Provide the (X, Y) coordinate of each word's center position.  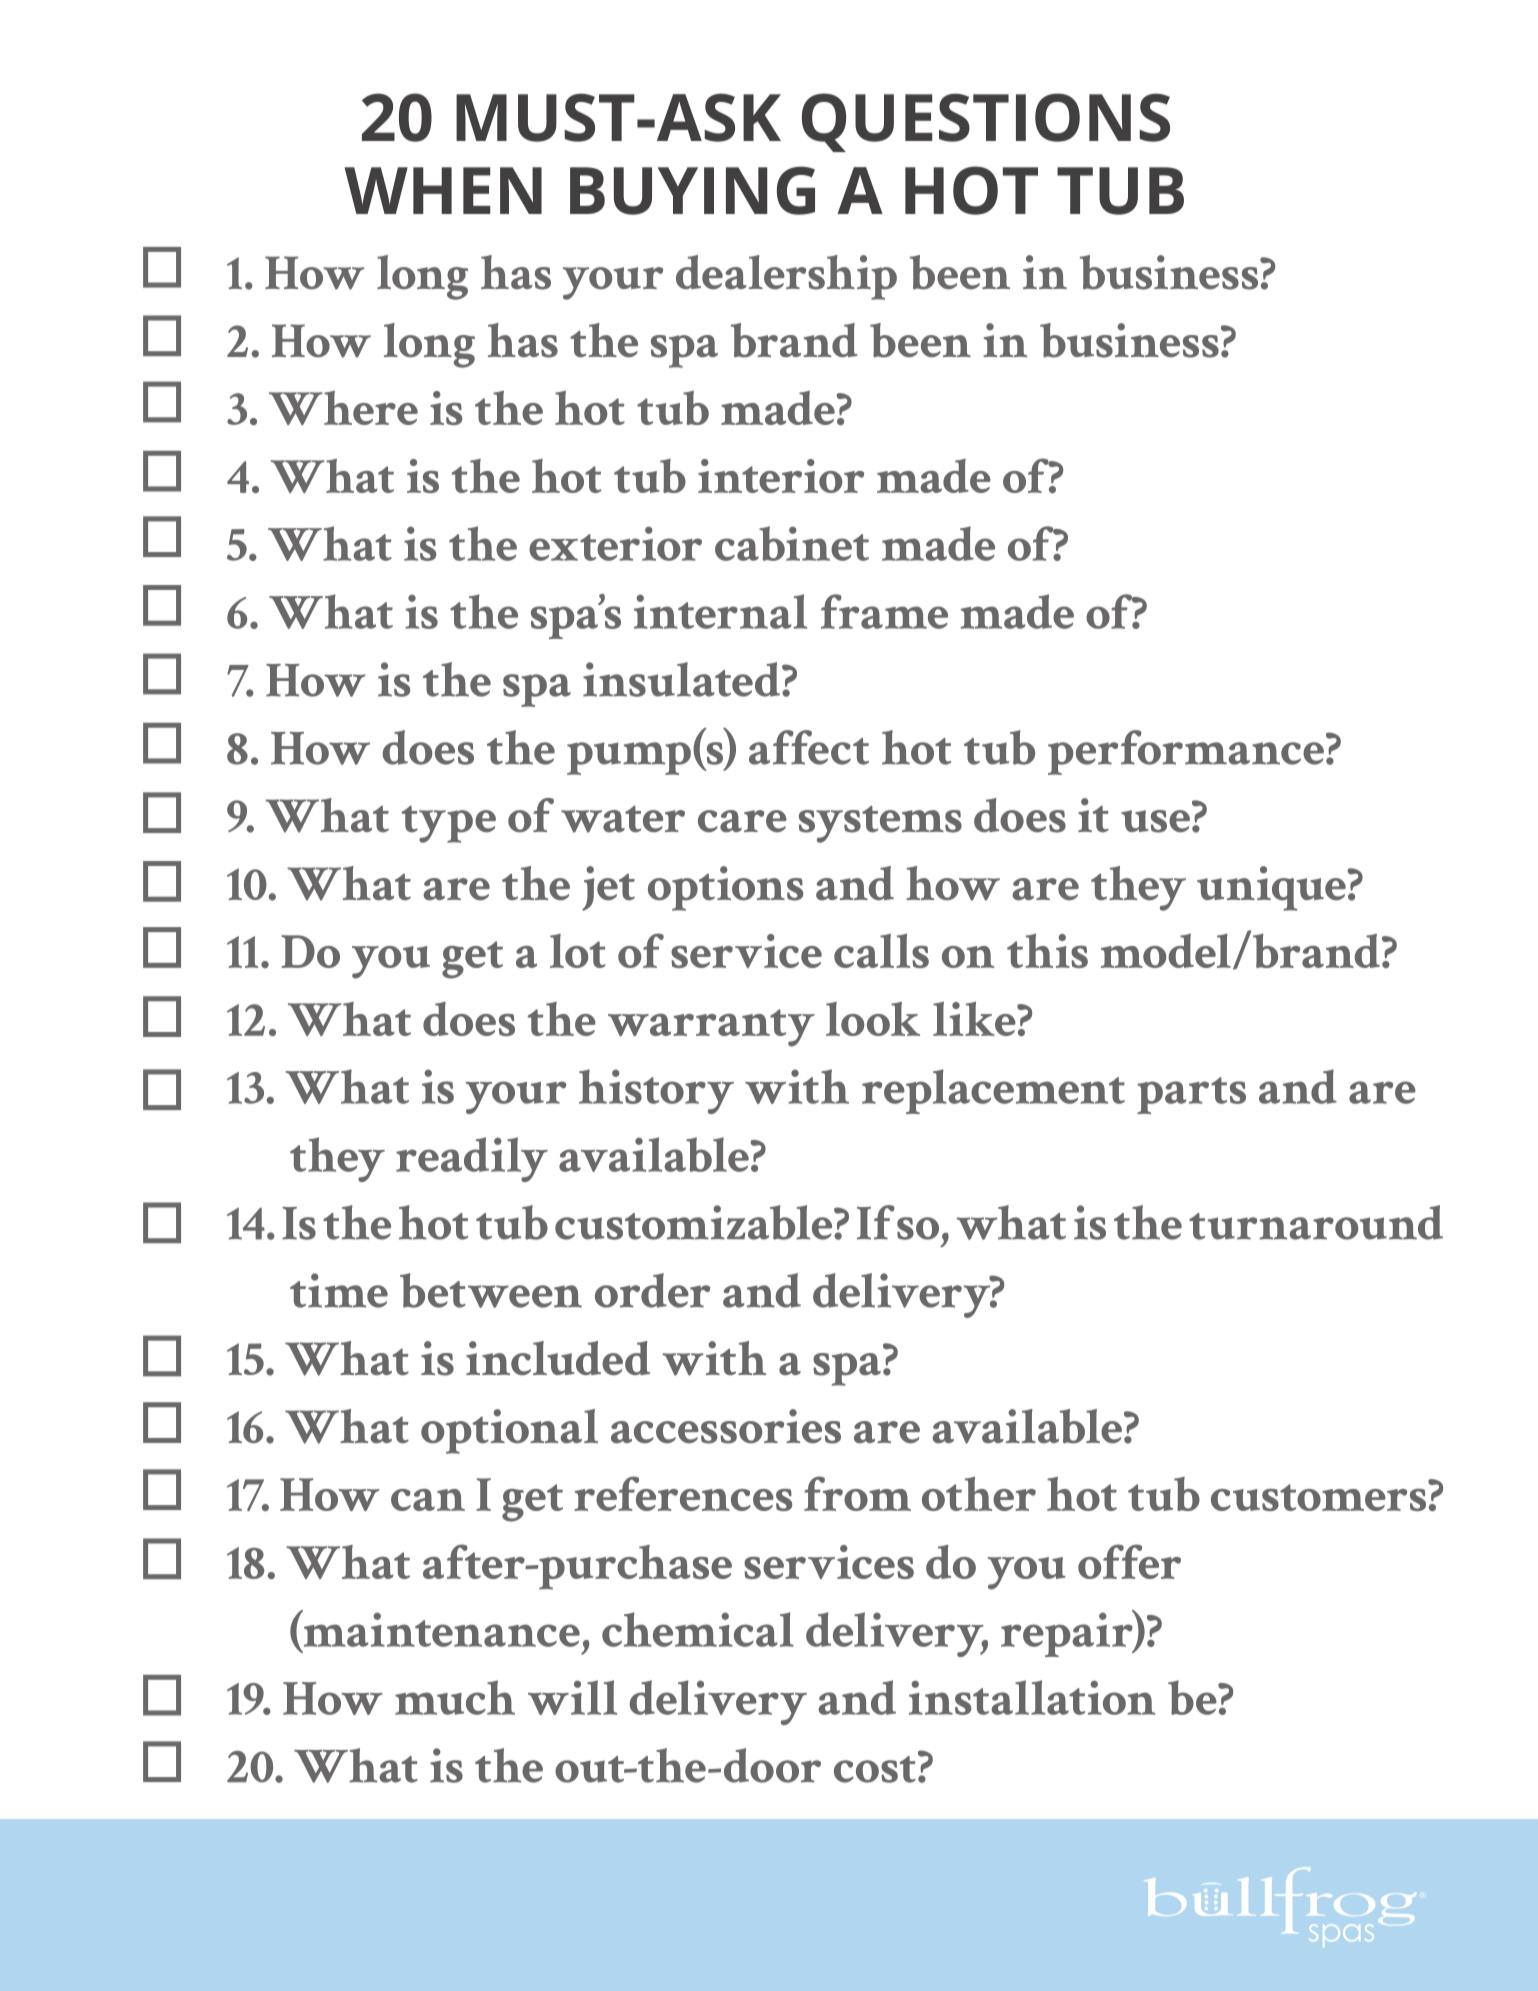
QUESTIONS (986, 122)
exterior (615, 543)
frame (884, 611)
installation (1032, 1697)
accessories (726, 1426)
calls (881, 951)
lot (578, 951)
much (455, 1697)
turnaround (1316, 1222)
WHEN (443, 190)
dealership (786, 277)
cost (875, 1769)
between (491, 1290)
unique (1272, 888)
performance (1186, 752)
